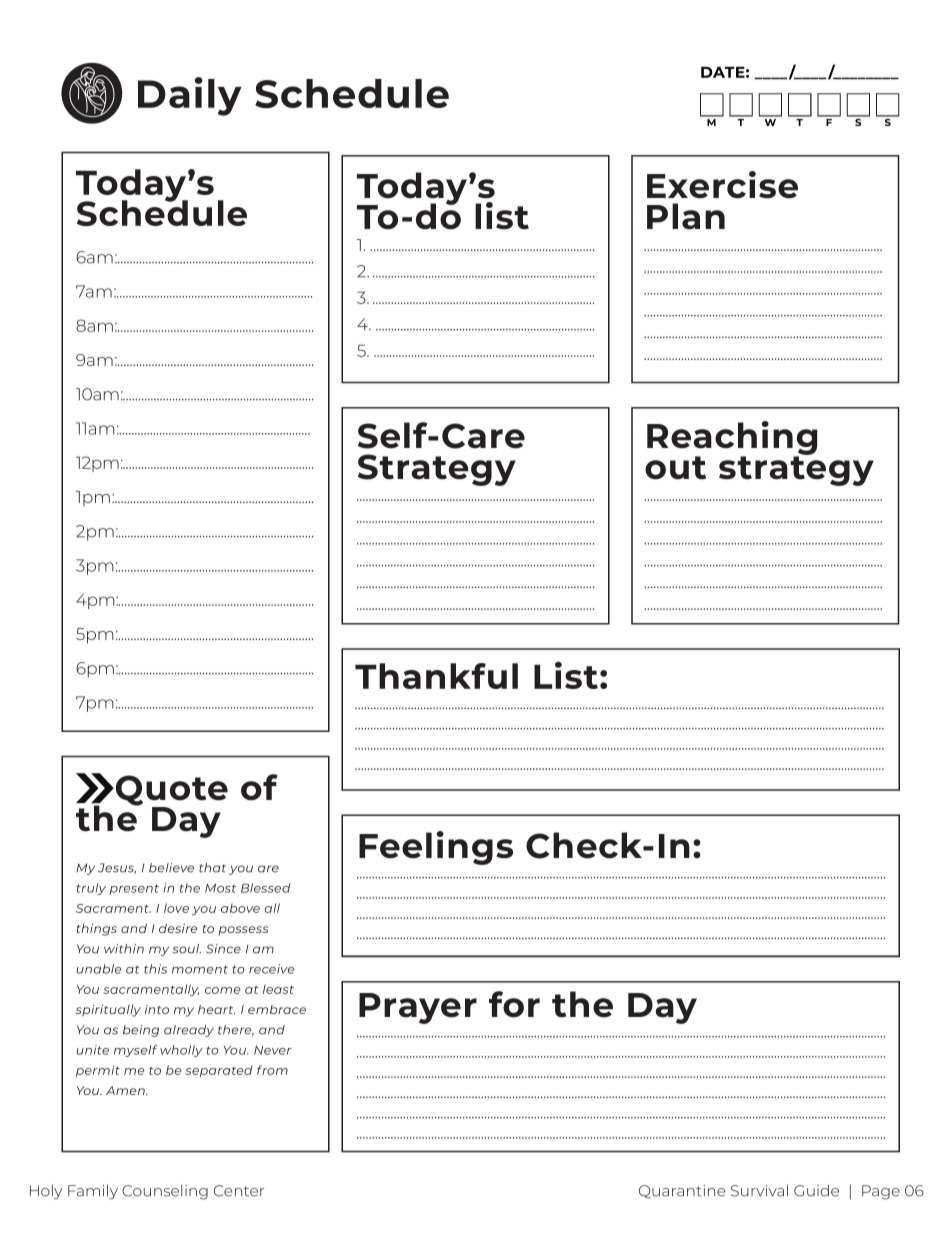 This document has height=1233, width=952. Describe the element at coordinates (722, 185) in the document. I see `Exercise` at that location.
